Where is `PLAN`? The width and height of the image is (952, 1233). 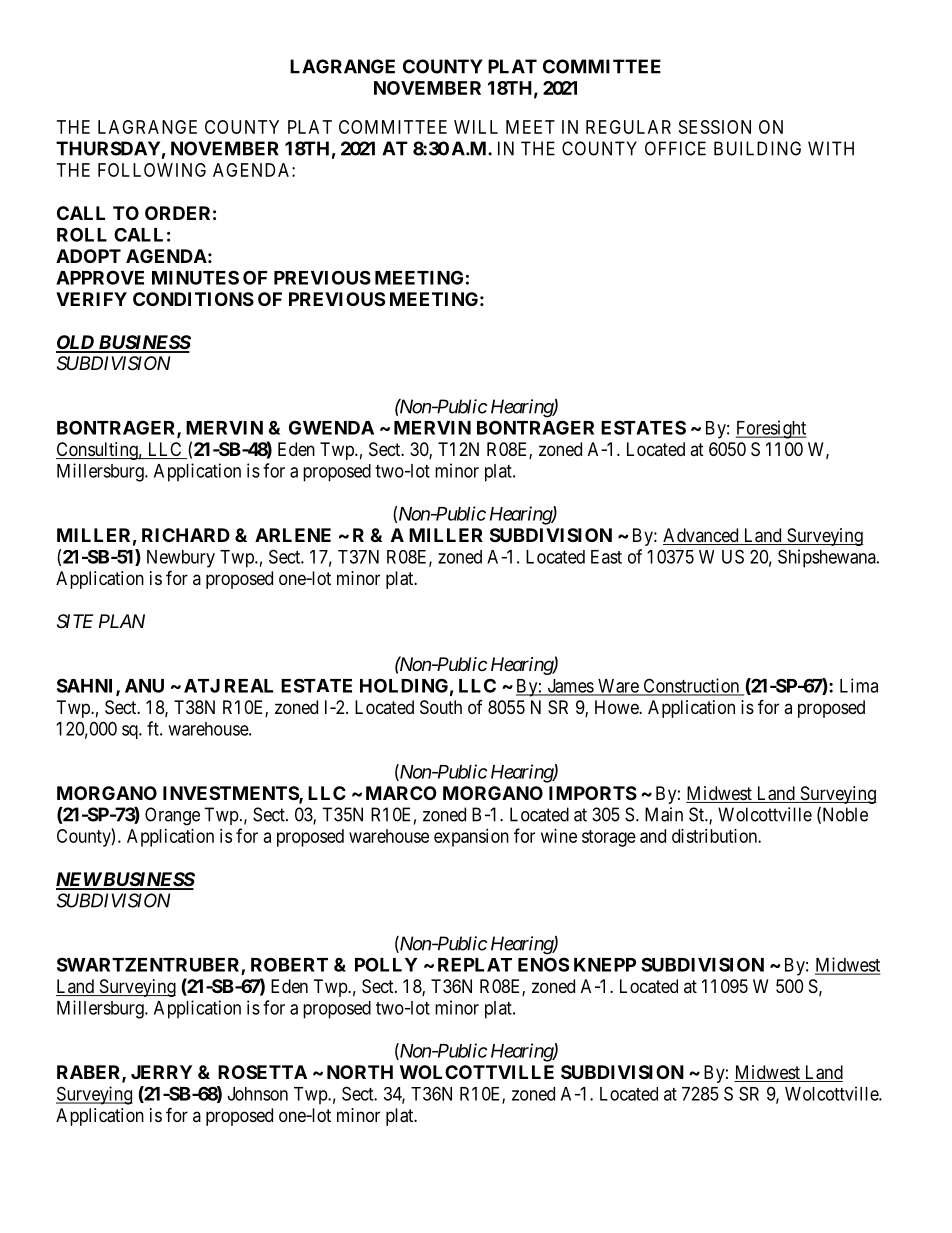 PLAN is located at coordinates (122, 621).
